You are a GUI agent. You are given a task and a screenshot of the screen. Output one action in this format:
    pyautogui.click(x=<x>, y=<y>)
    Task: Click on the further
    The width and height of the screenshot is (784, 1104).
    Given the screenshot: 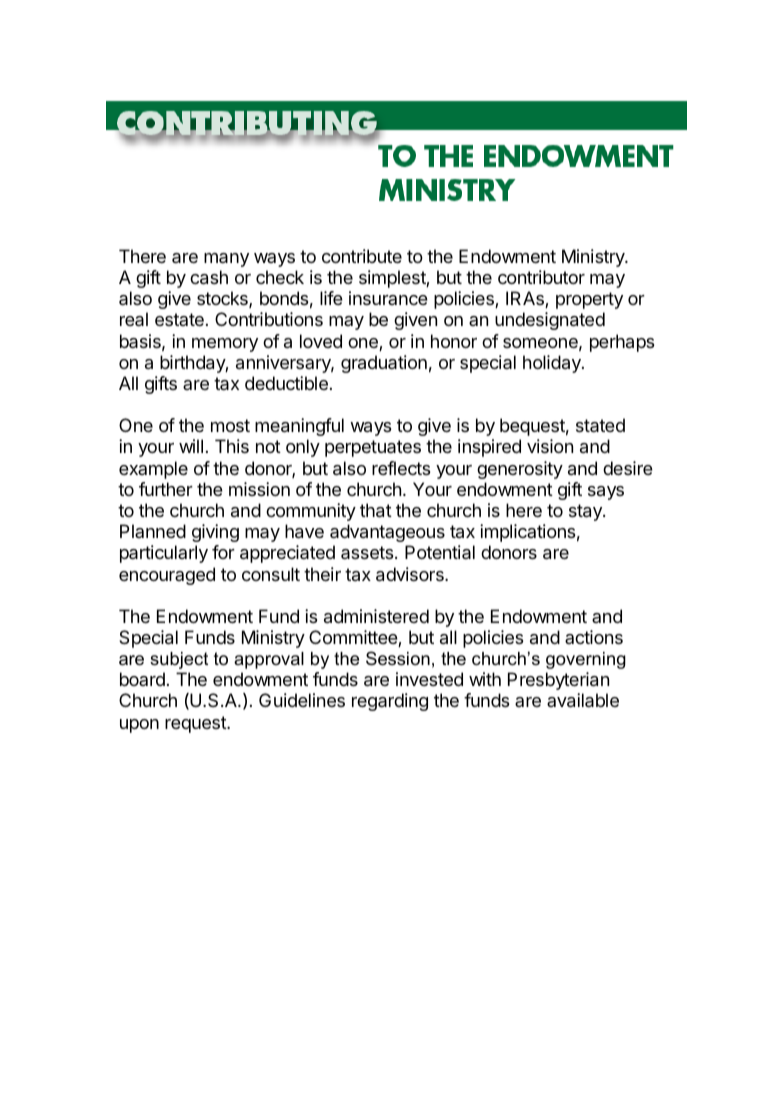 What is the action you would take?
    pyautogui.click(x=166, y=489)
